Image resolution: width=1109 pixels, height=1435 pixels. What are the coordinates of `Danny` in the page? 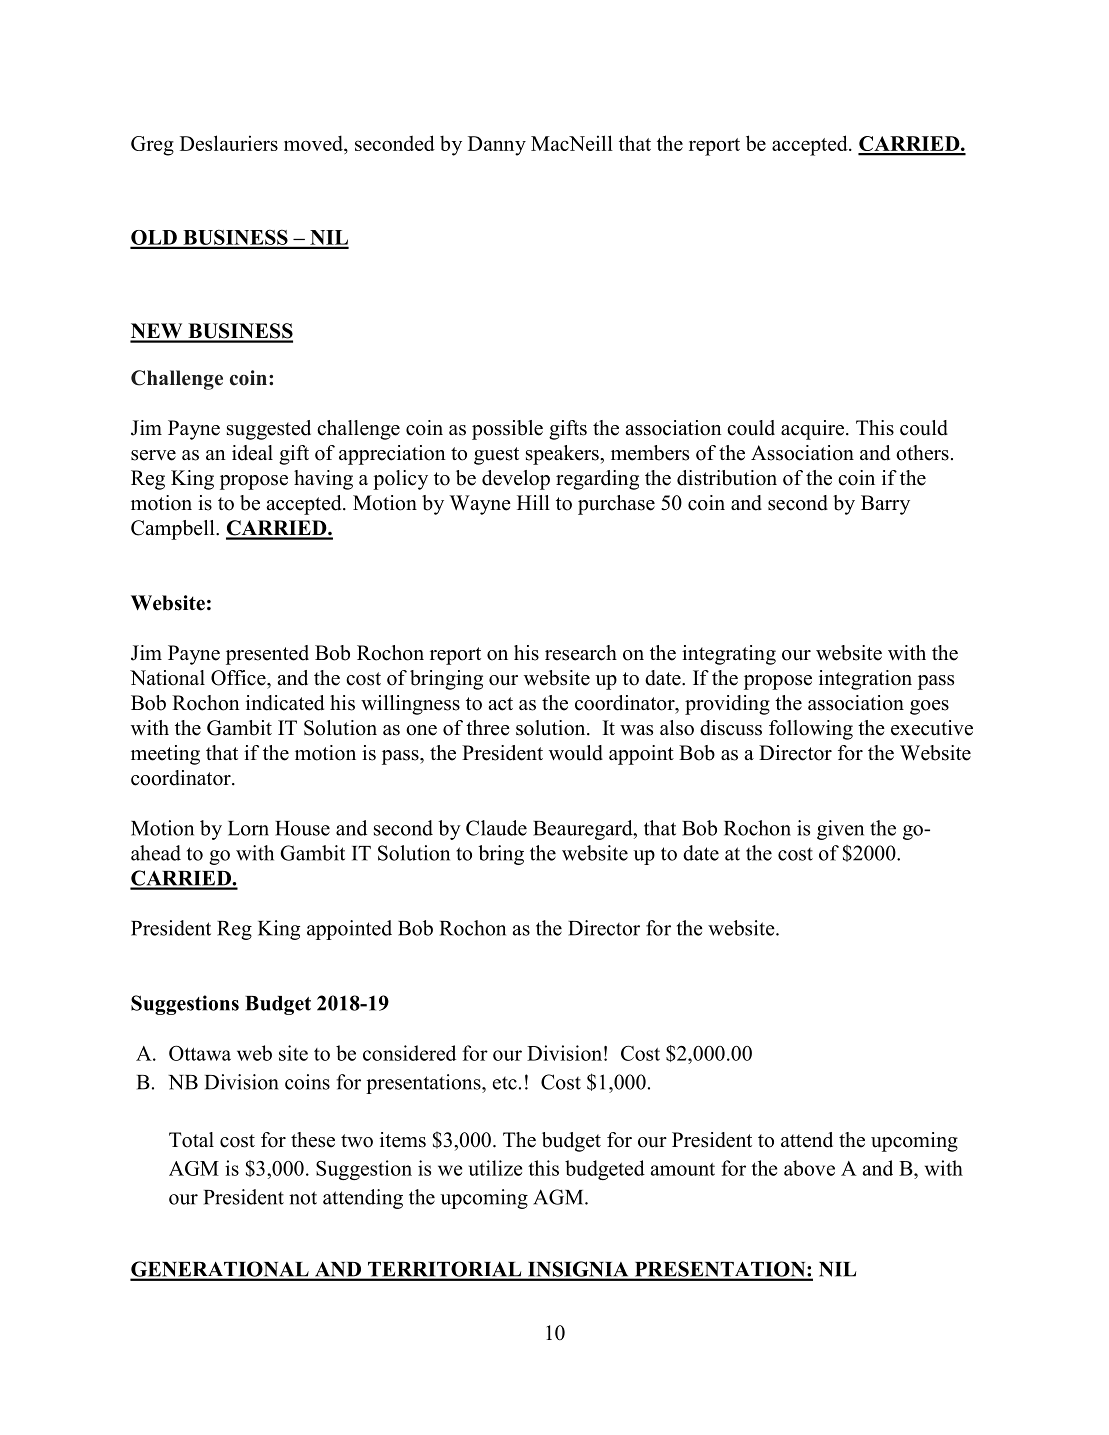 It's located at (497, 146).
